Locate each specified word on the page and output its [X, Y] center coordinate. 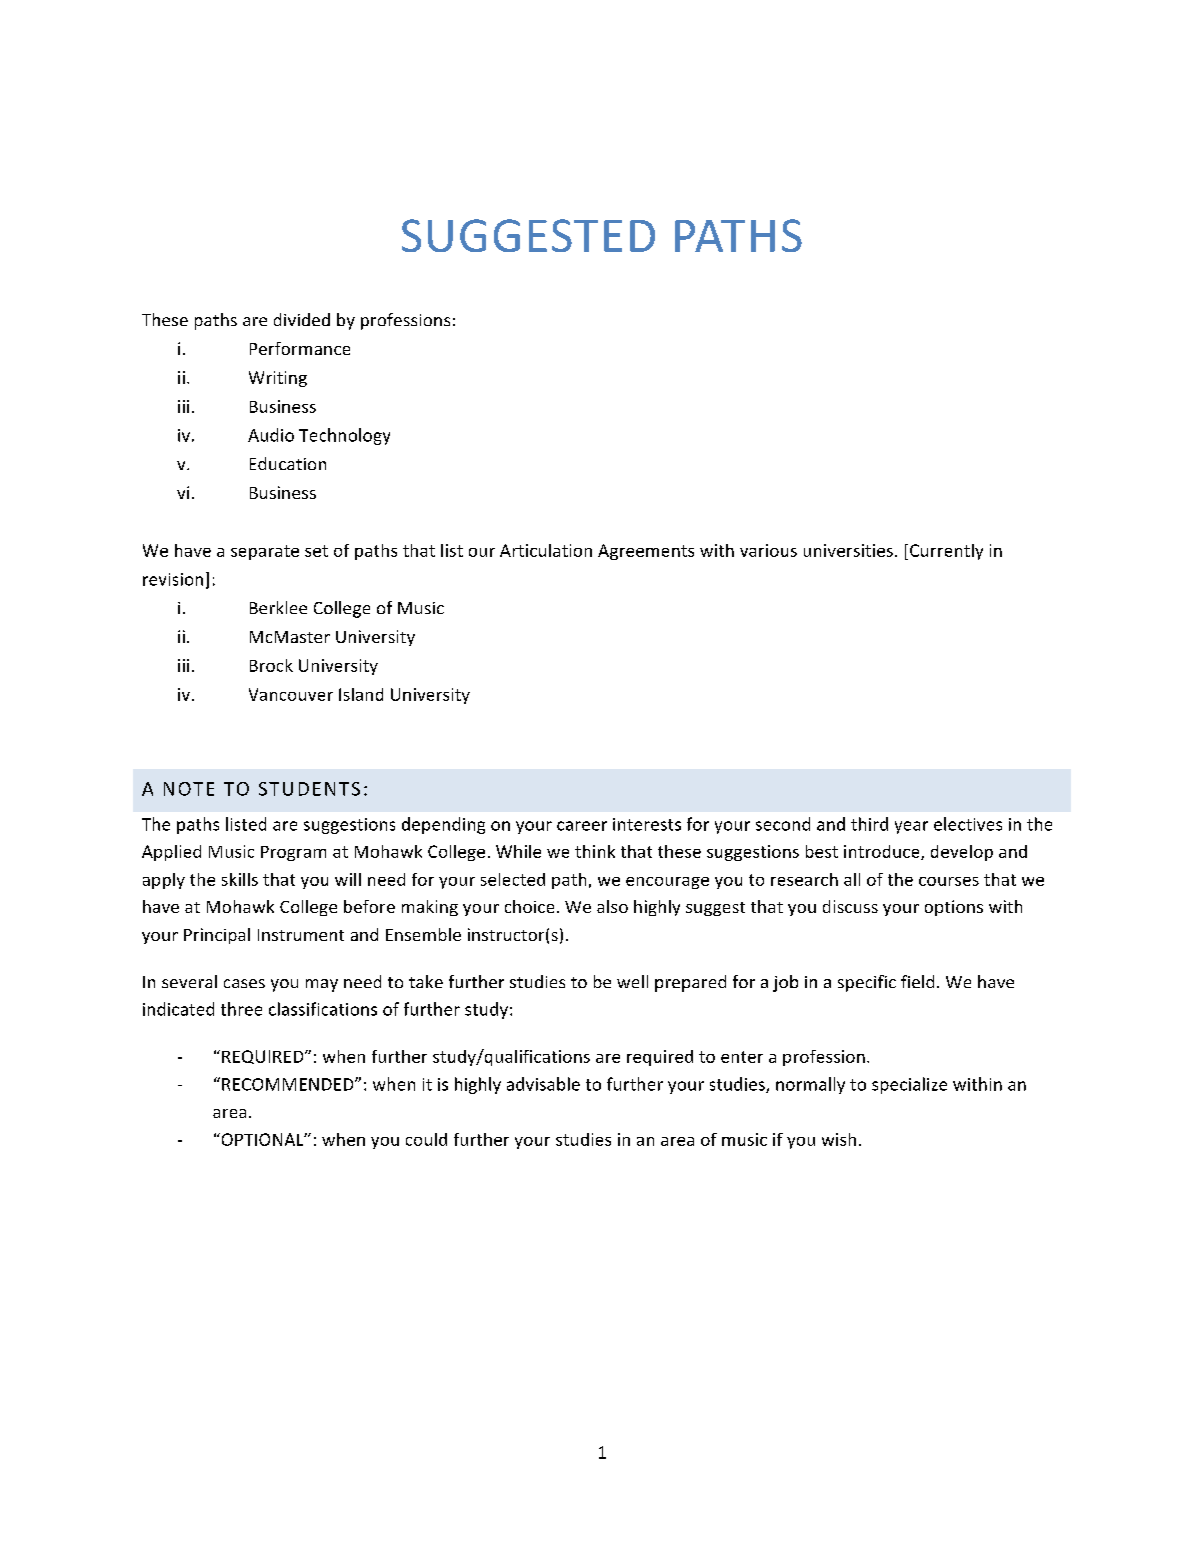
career [582, 826]
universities [848, 550]
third [869, 824]
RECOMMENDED [289, 1084]
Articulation [546, 550]
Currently [946, 552]
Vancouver [291, 694]
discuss [850, 906]
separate [265, 552]
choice [529, 906]
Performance [300, 348]
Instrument [301, 935]
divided [302, 319]
